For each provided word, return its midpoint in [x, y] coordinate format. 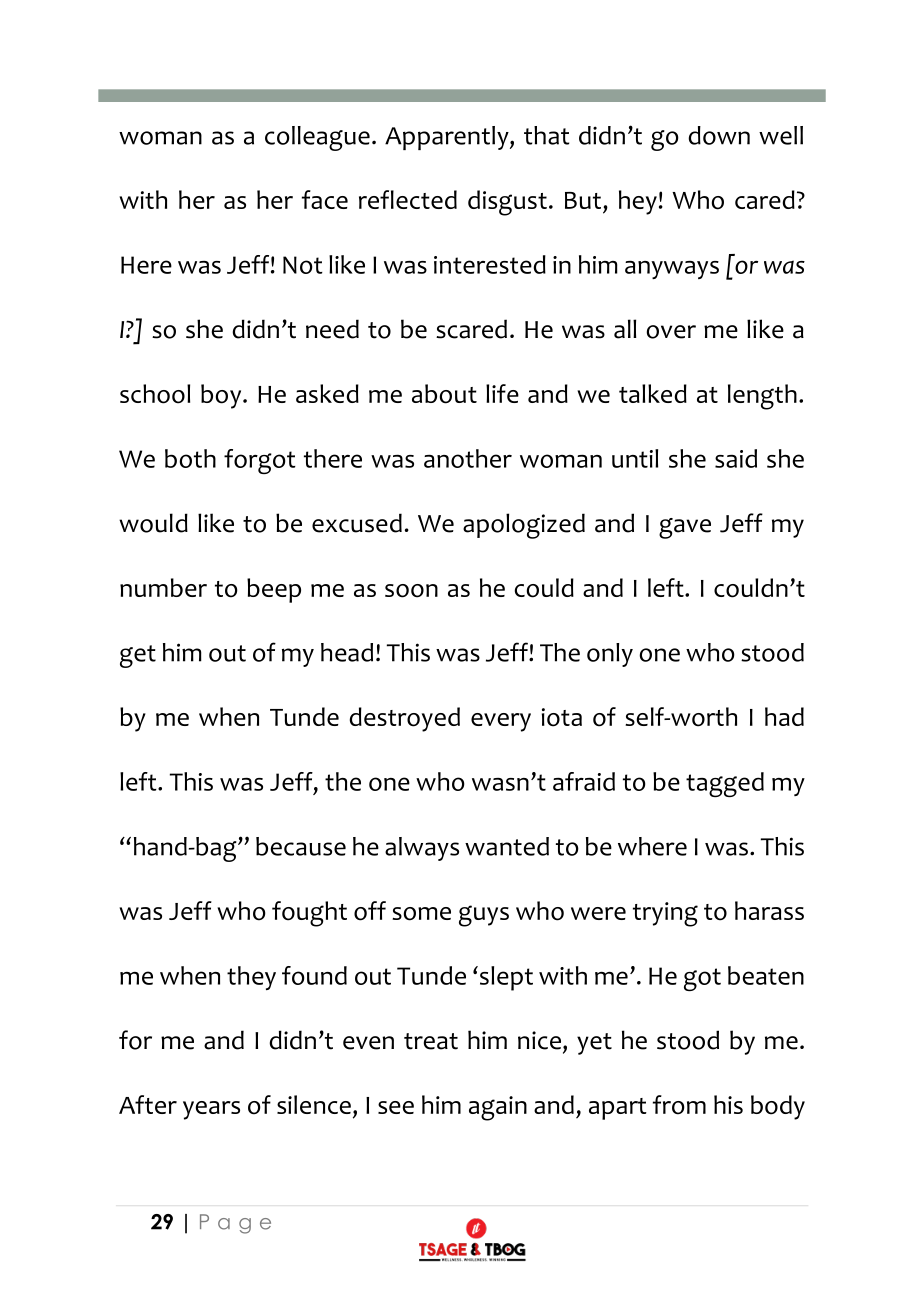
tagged [725, 784]
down [719, 135]
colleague [317, 138]
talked [653, 393]
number [163, 587]
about [444, 394]
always [422, 849]
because [301, 846]
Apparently [448, 138]
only [610, 655]
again [498, 1108]
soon [411, 591]
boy [222, 396]
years [211, 1110]
